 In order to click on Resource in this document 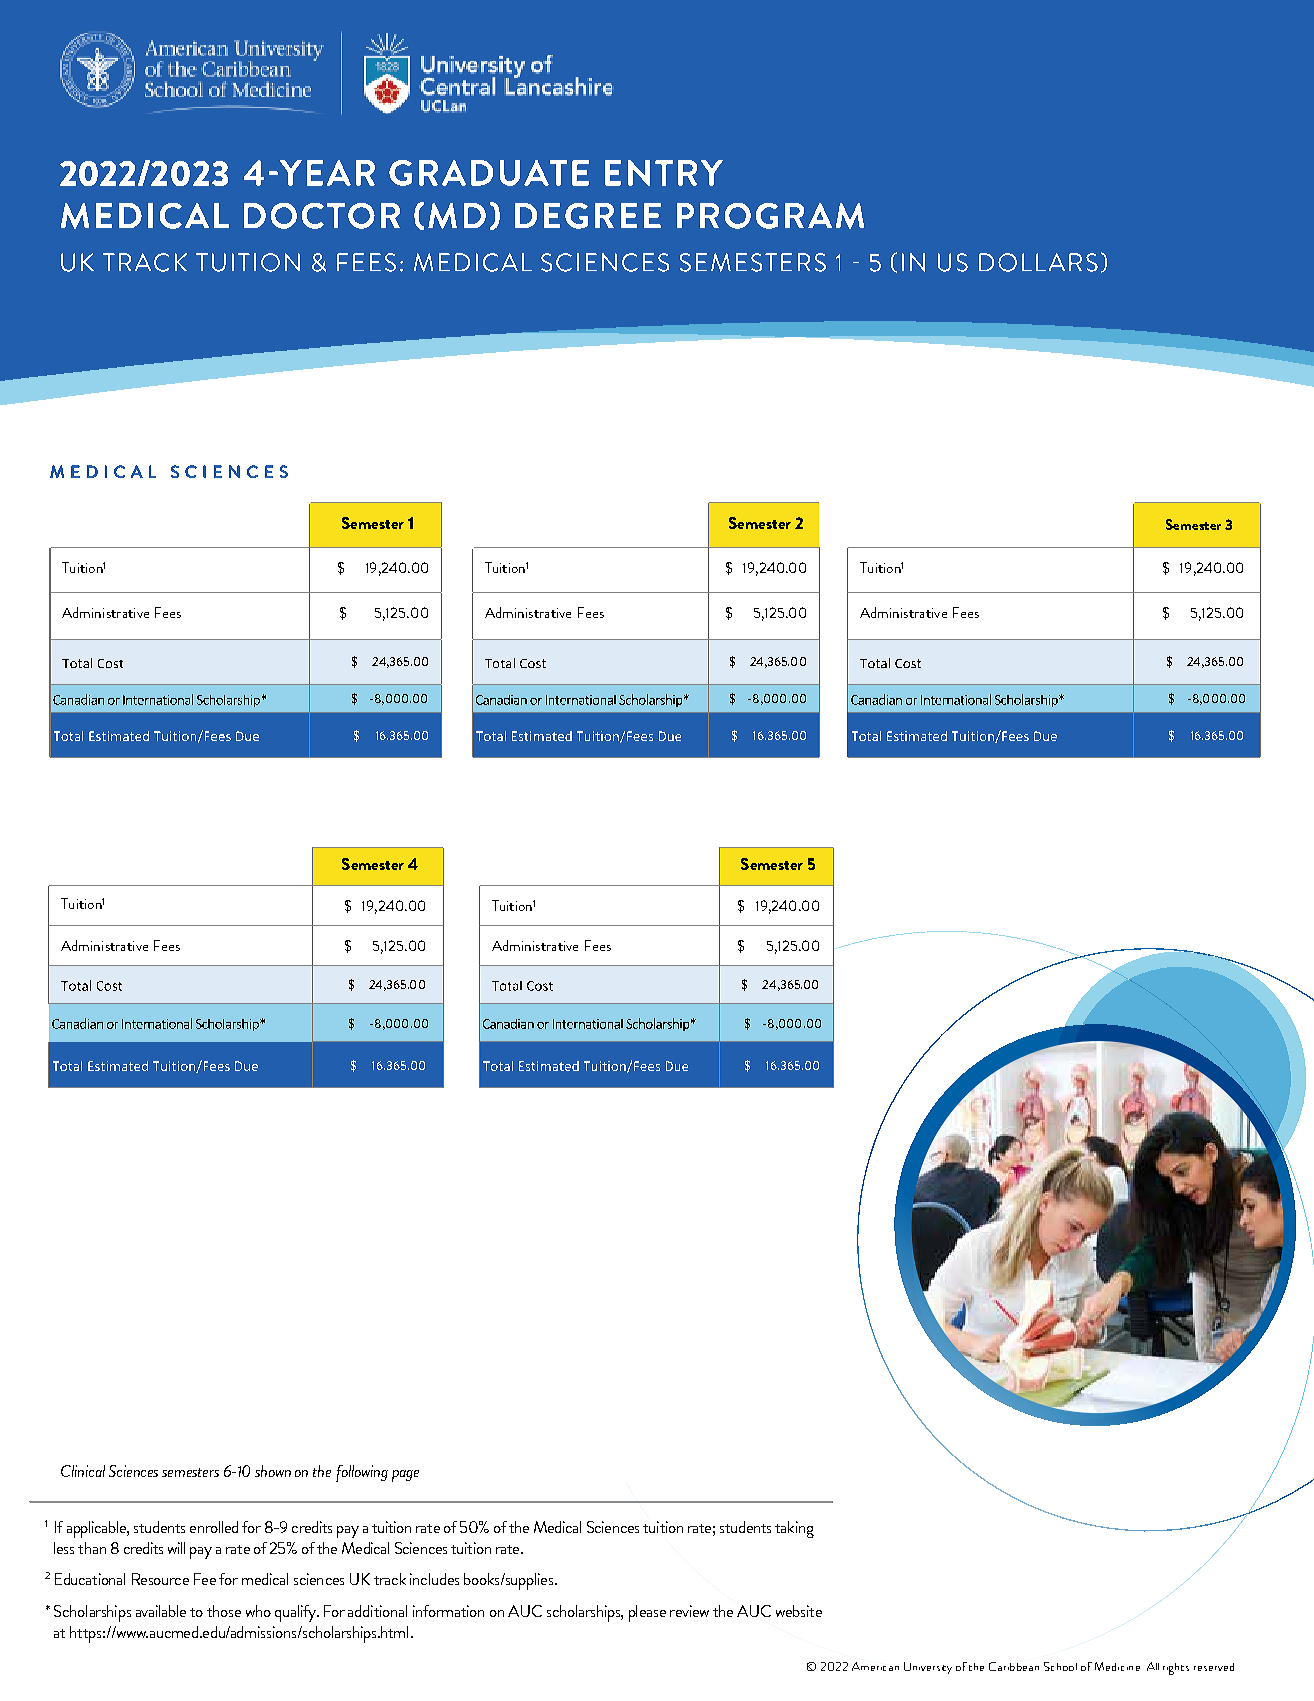, I will do `click(160, 1579)`.
